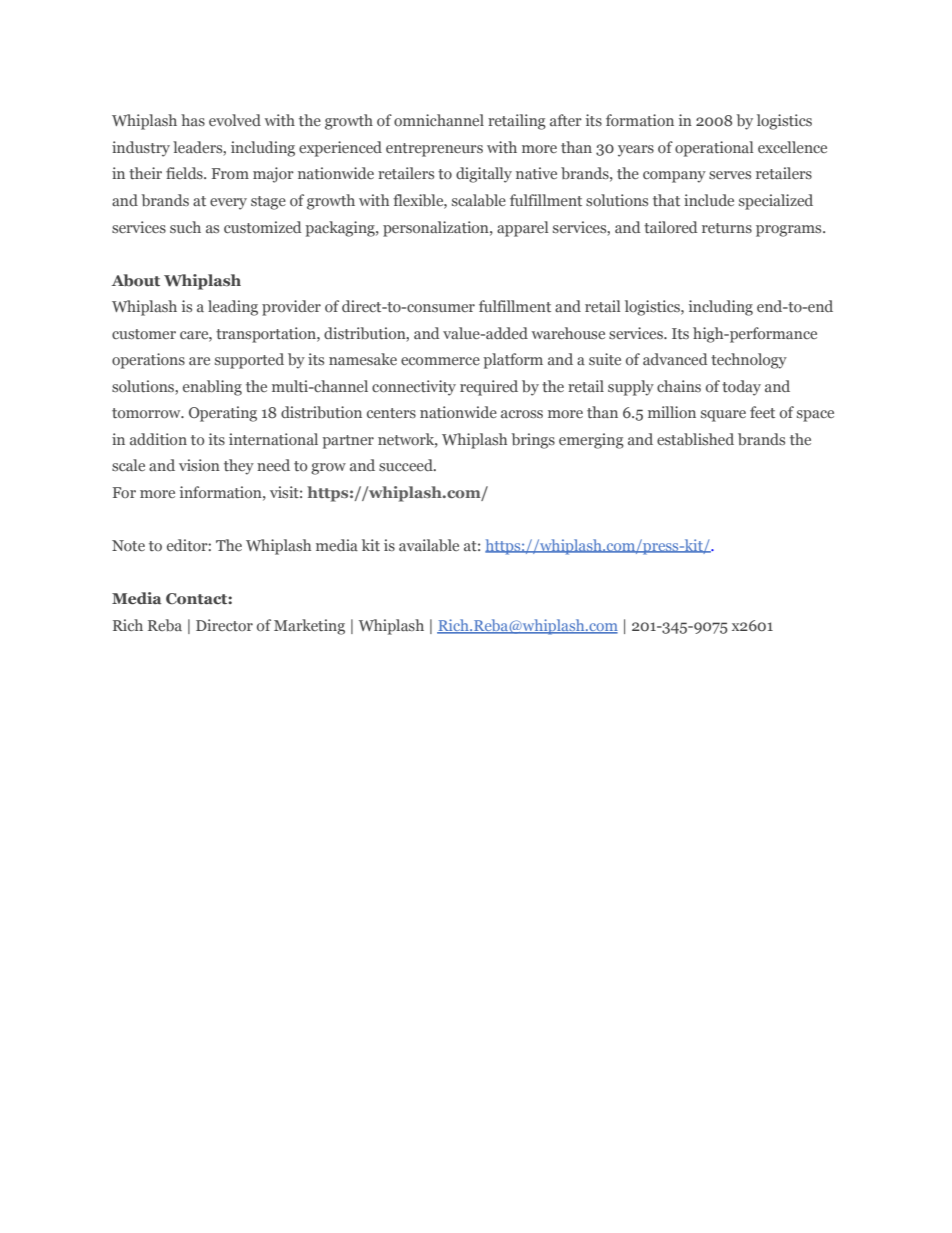  What do you see at coordinates (727, 228) in the screenshot?
I see `returns` at bounding box center [727, 228].
